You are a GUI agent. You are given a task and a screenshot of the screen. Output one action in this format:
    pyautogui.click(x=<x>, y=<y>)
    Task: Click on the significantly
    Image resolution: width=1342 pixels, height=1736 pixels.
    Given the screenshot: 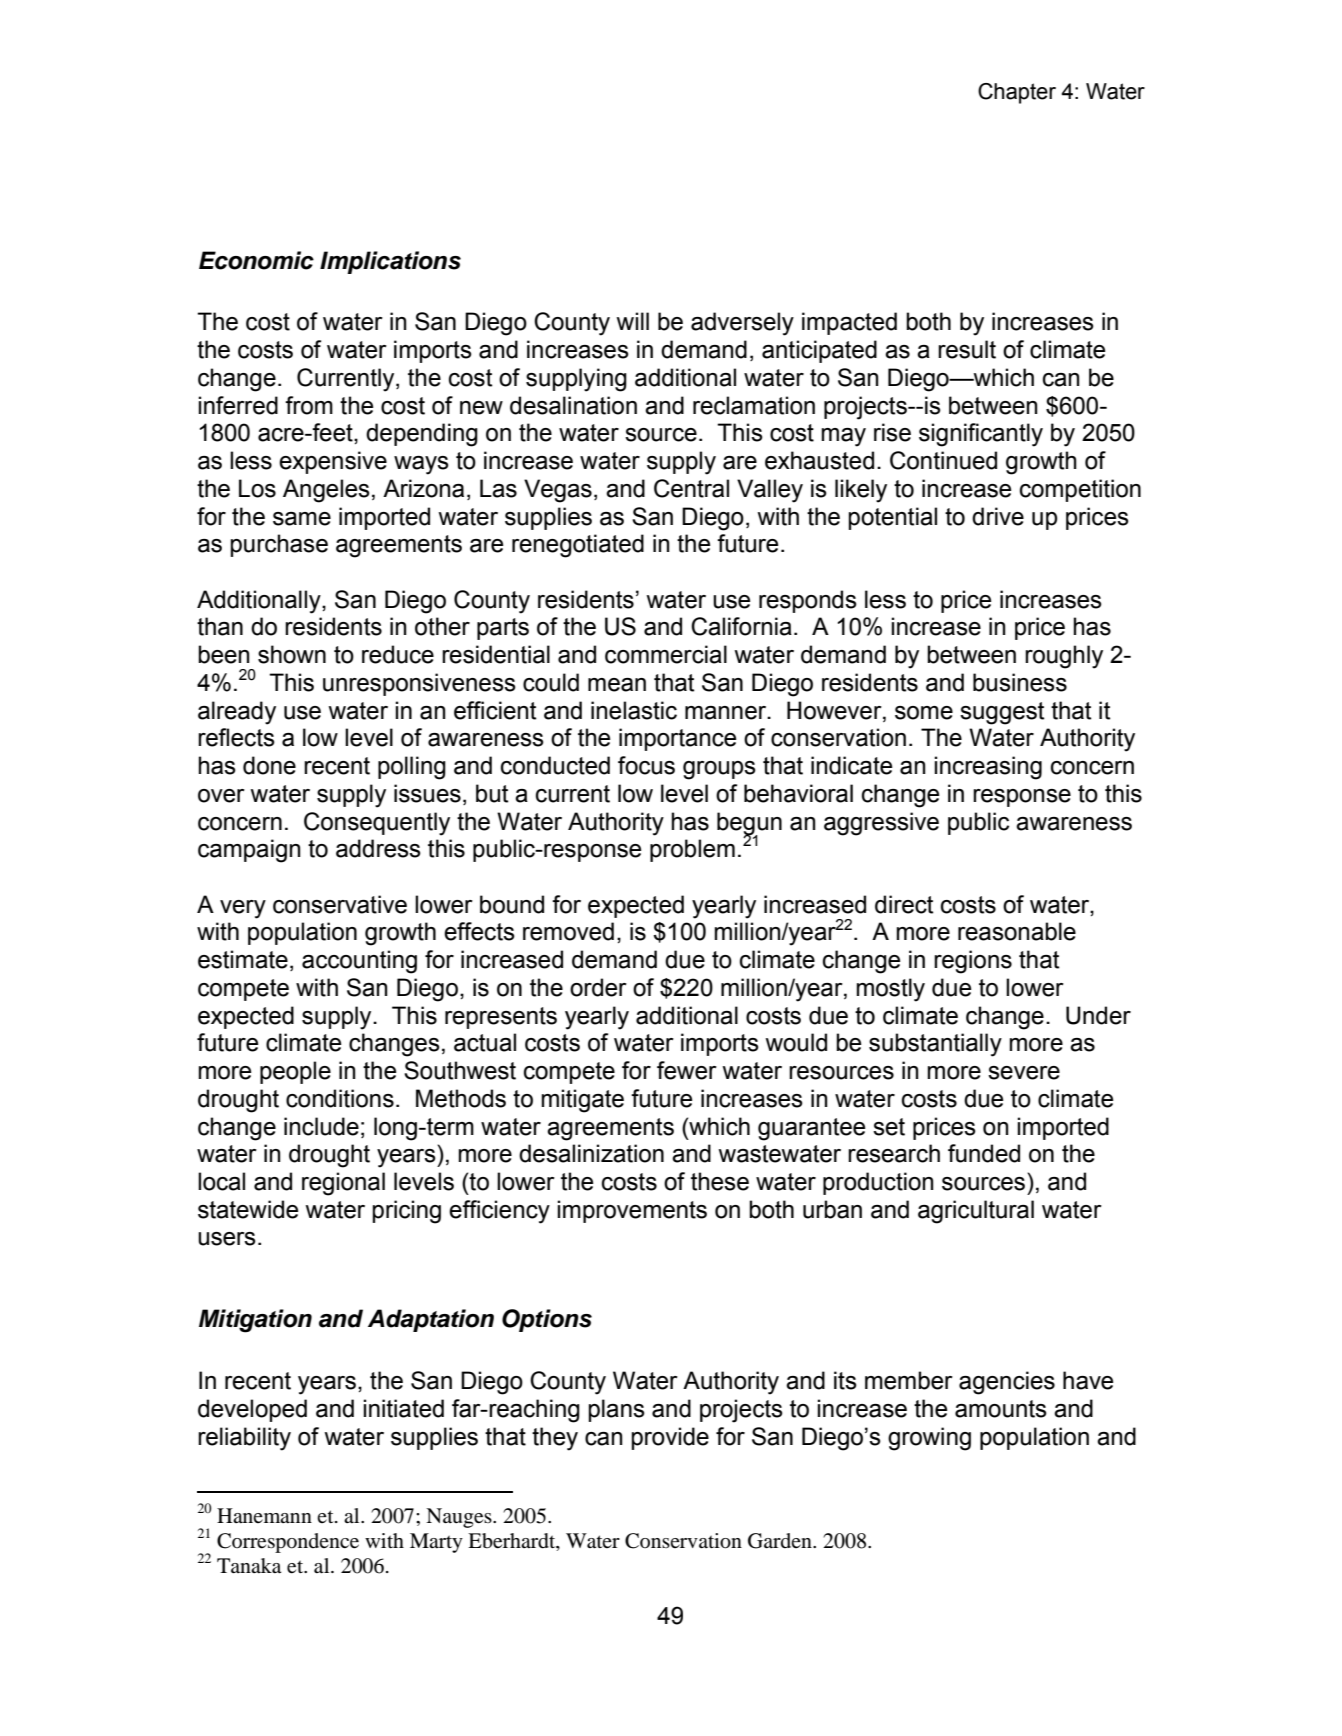 What is the action you would take?
    pyautogui.click(x=981, y=435)
